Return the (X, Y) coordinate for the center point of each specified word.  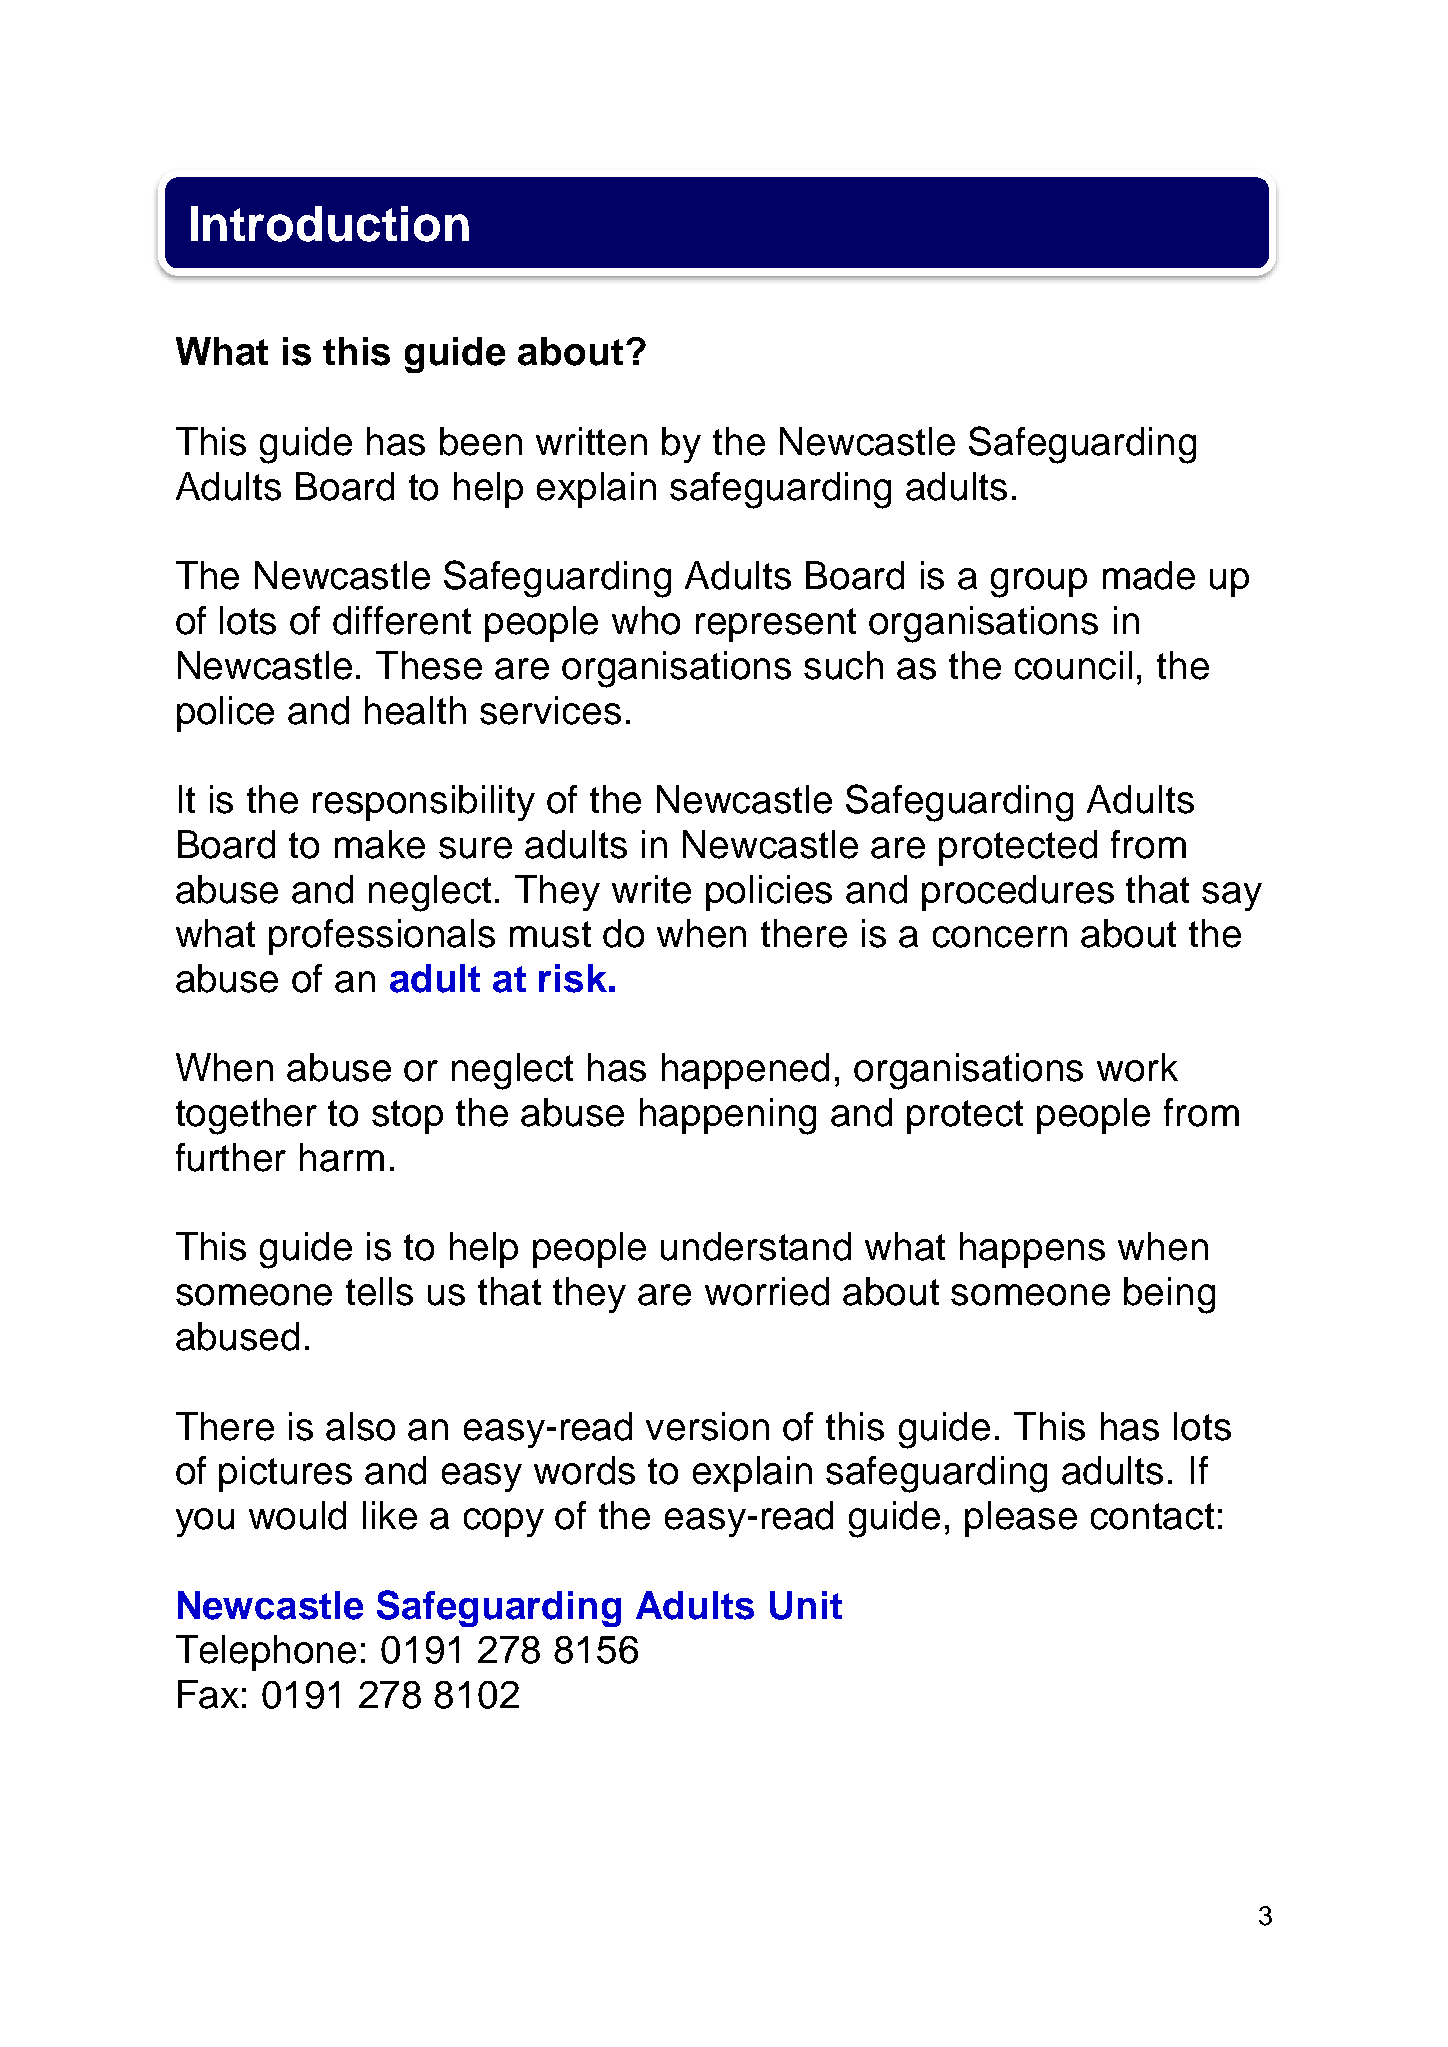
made (1149, 575)
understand (756, 1246)
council (1073, 665)
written (591, 441)
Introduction (330, 224)
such (843, 665)
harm (342, 1157)
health (415, 710)
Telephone (266, 1653)
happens (1032, 1250)
